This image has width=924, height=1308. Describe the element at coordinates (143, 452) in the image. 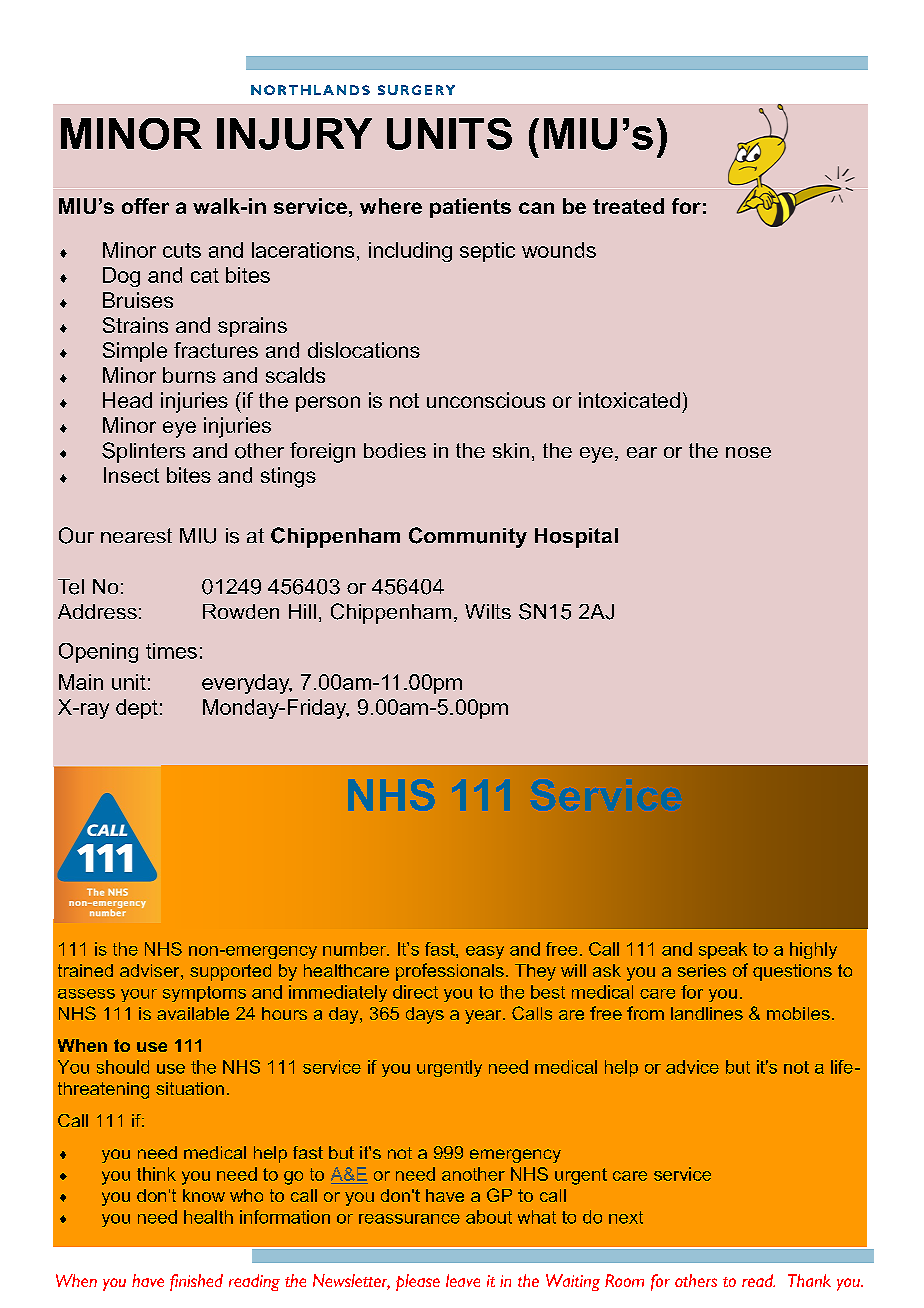

I see `Splinters` at that location.
